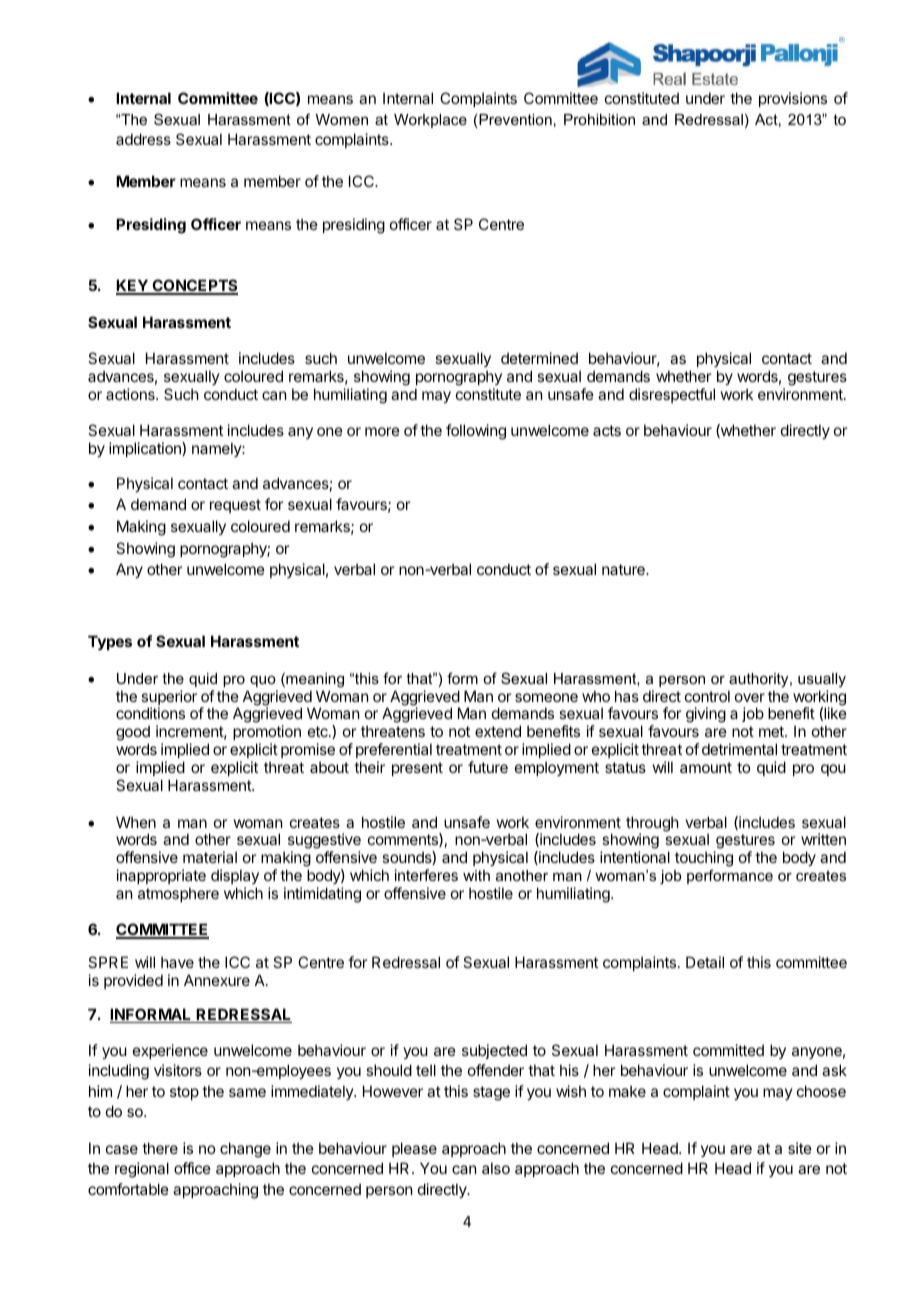  Describe the element at coordinates (515, 119) in the page. I see `Prevention` at that location.
